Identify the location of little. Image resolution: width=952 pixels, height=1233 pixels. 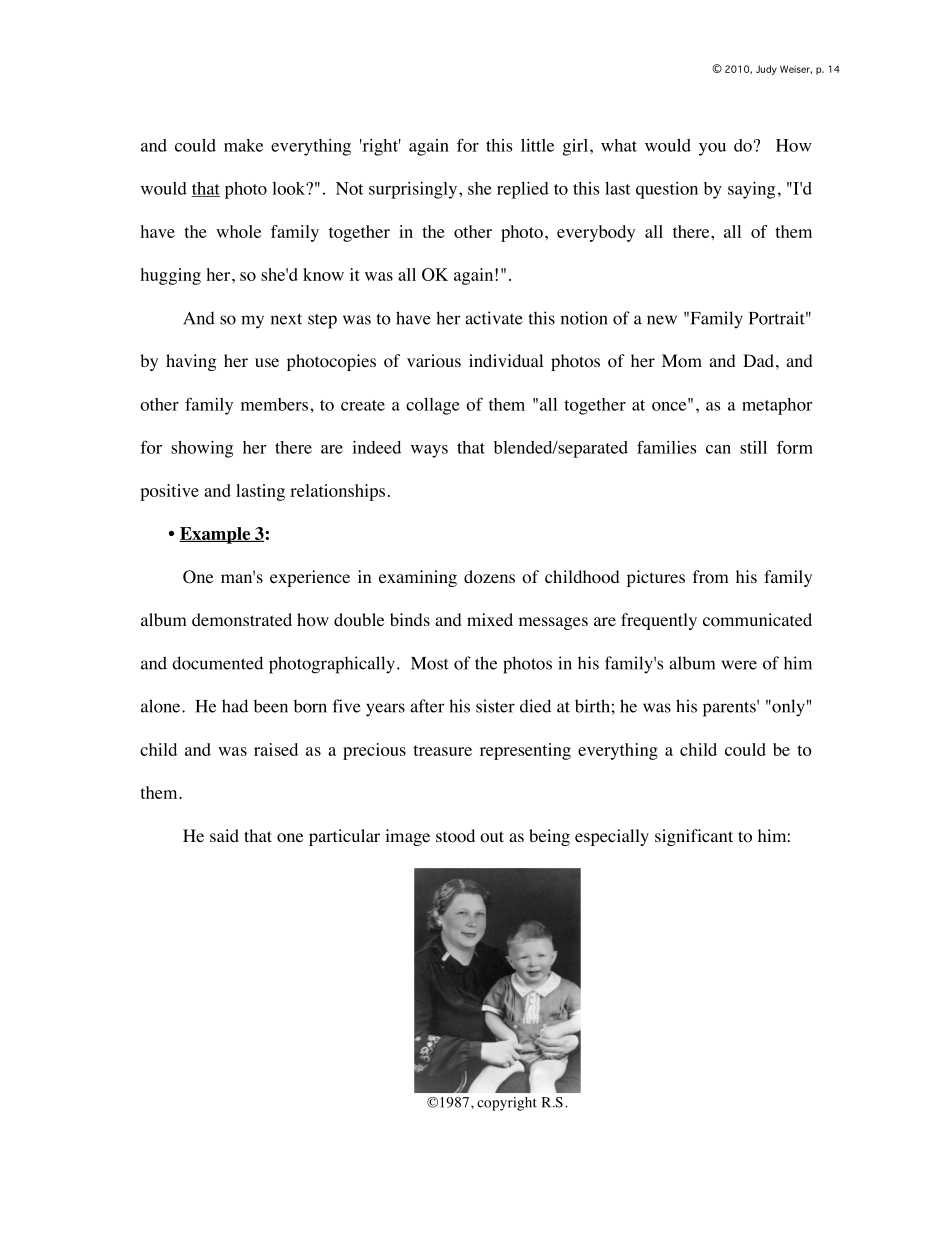
(537, 145).
